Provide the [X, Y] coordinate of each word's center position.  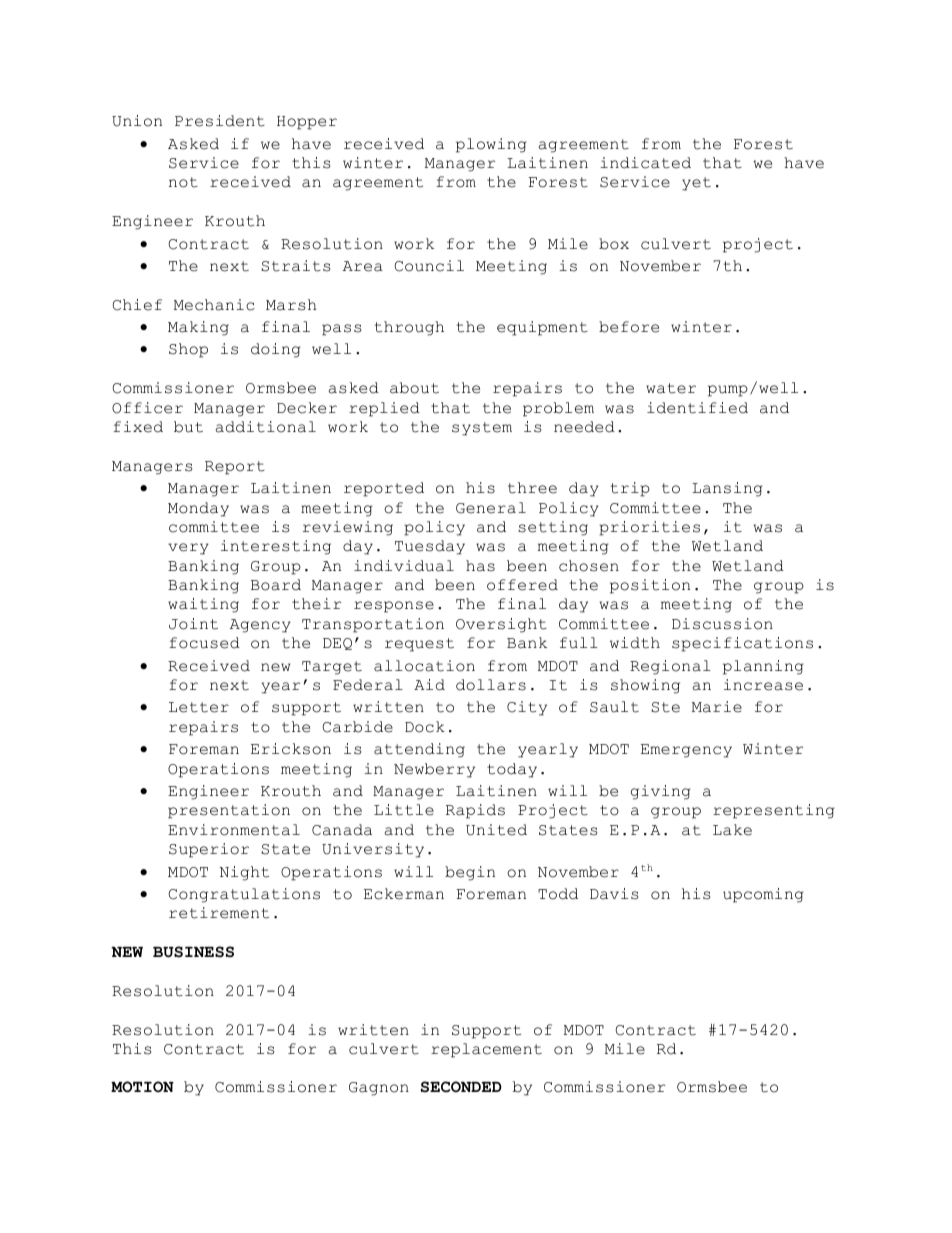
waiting [203, 605]
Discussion [722, 624]
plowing [491, 145]
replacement [486, 1050]
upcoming [763, 895]
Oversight [501, 625]
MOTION [142, 1087]
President [220, 121]
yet [696, 184]
